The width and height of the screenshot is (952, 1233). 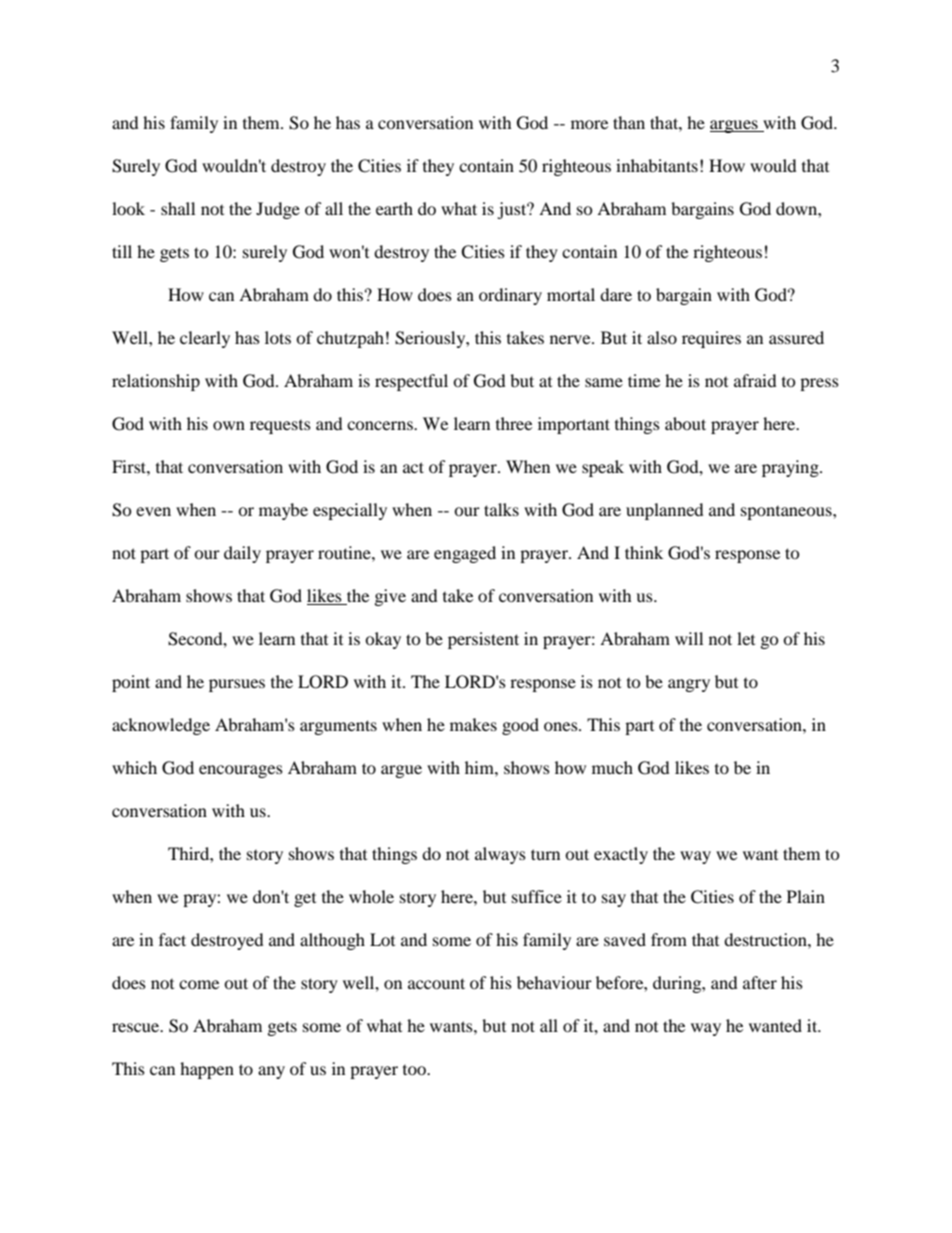 I want to click on requests, so click(x=280, y=427).
